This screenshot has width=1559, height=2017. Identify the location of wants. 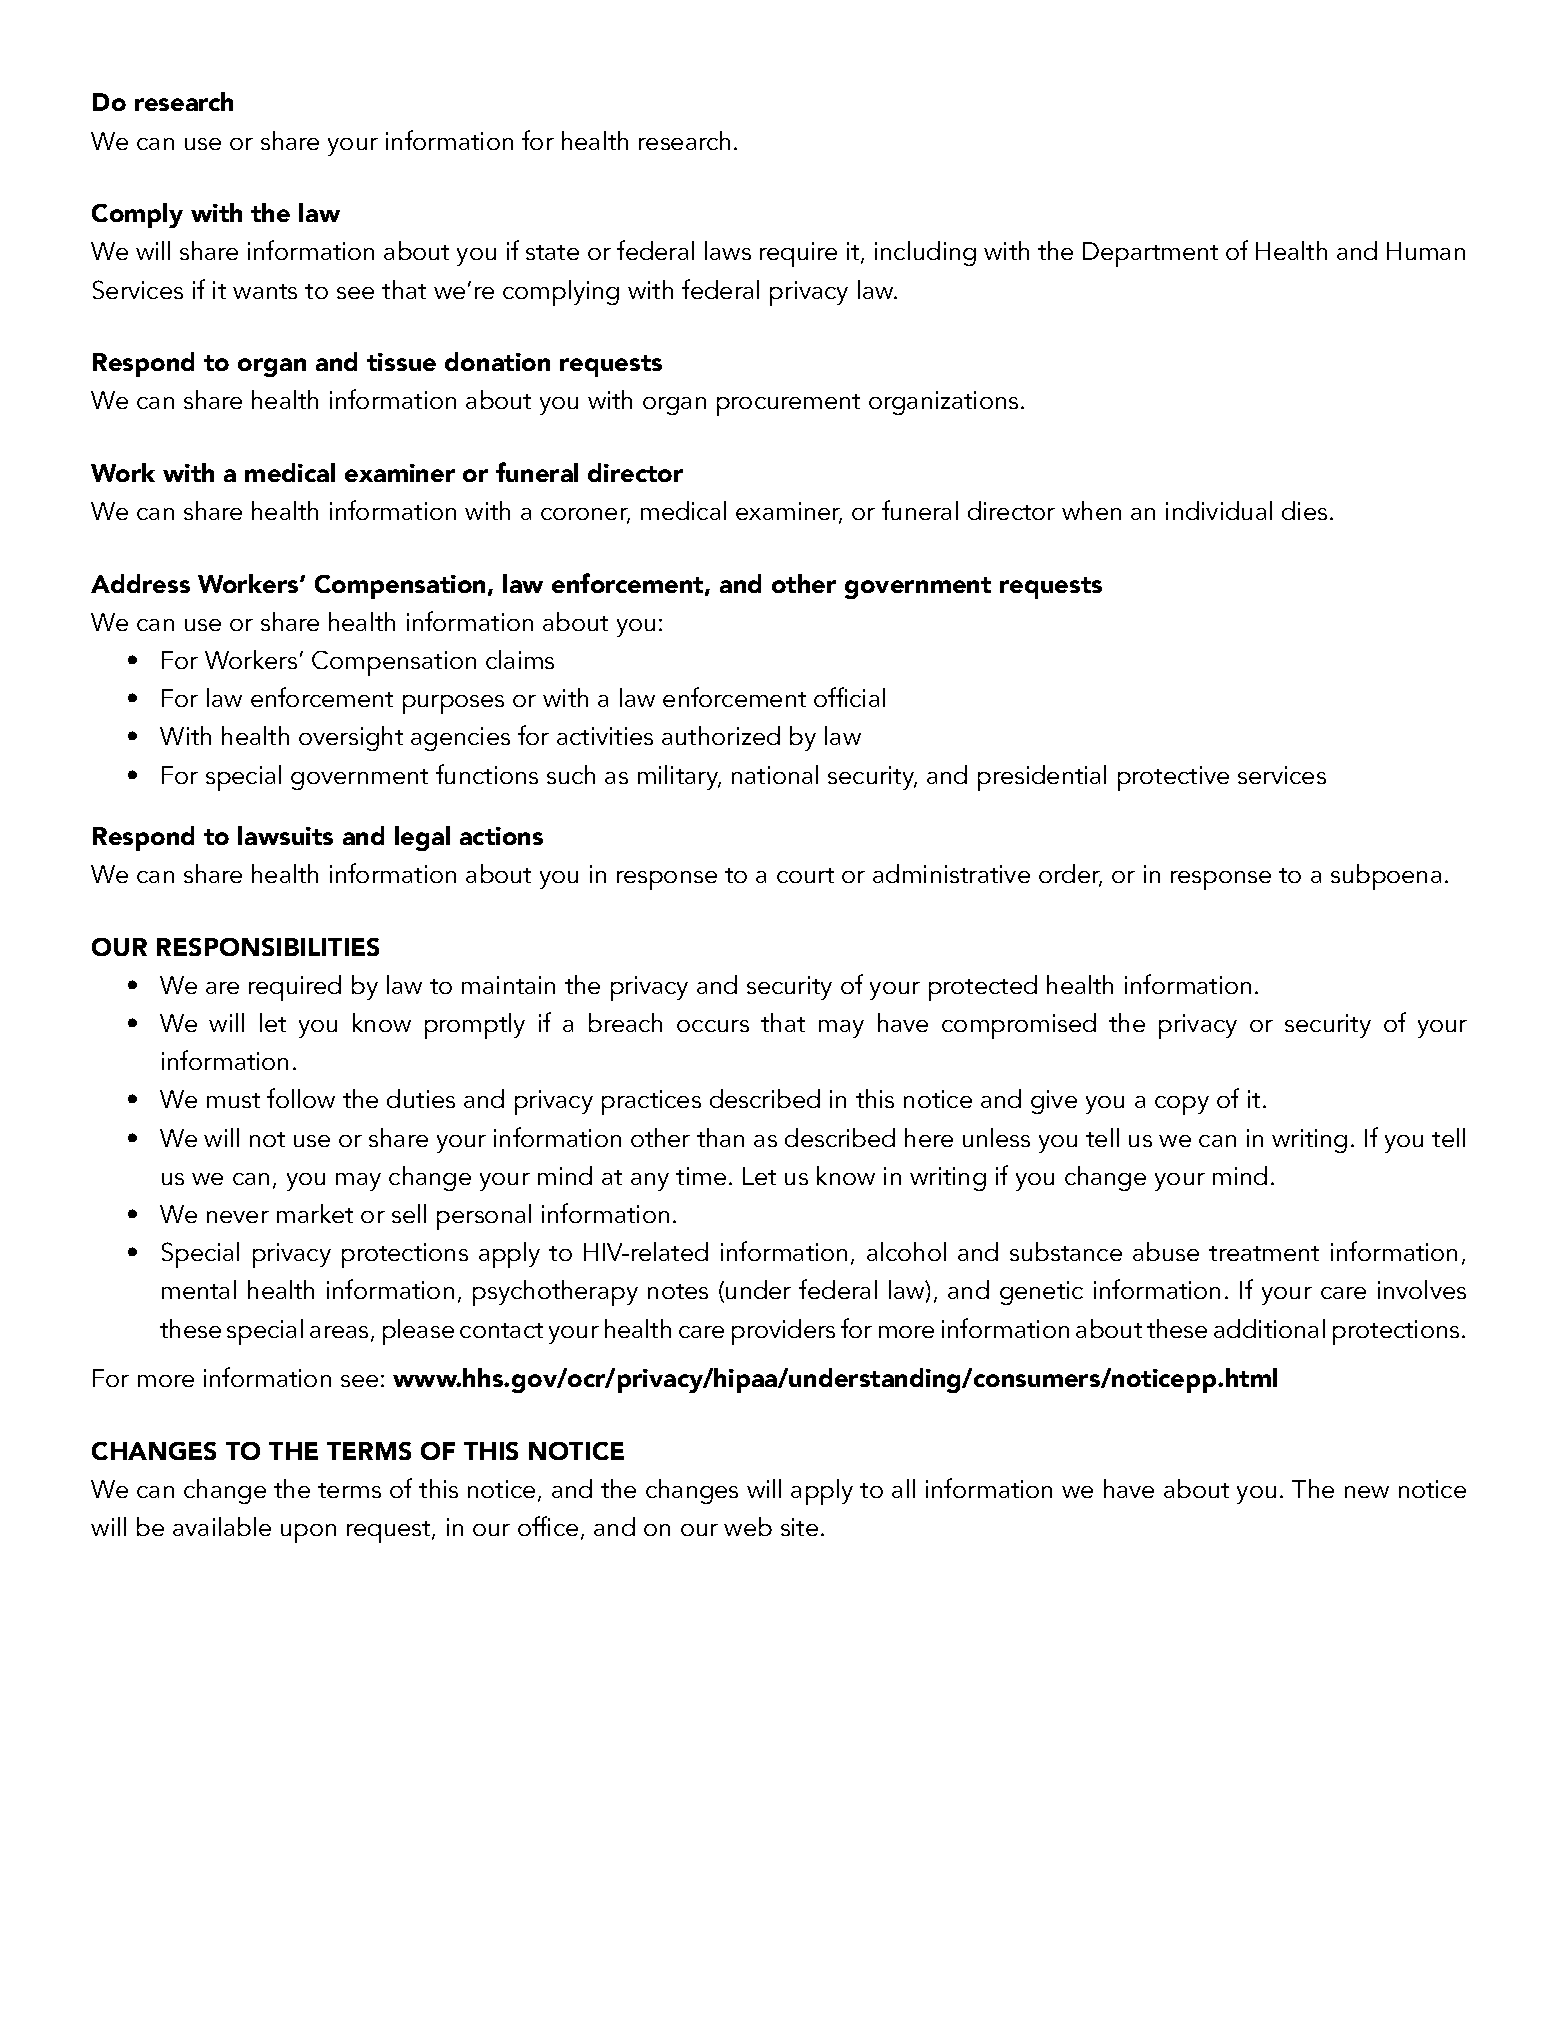
(265, 291).
